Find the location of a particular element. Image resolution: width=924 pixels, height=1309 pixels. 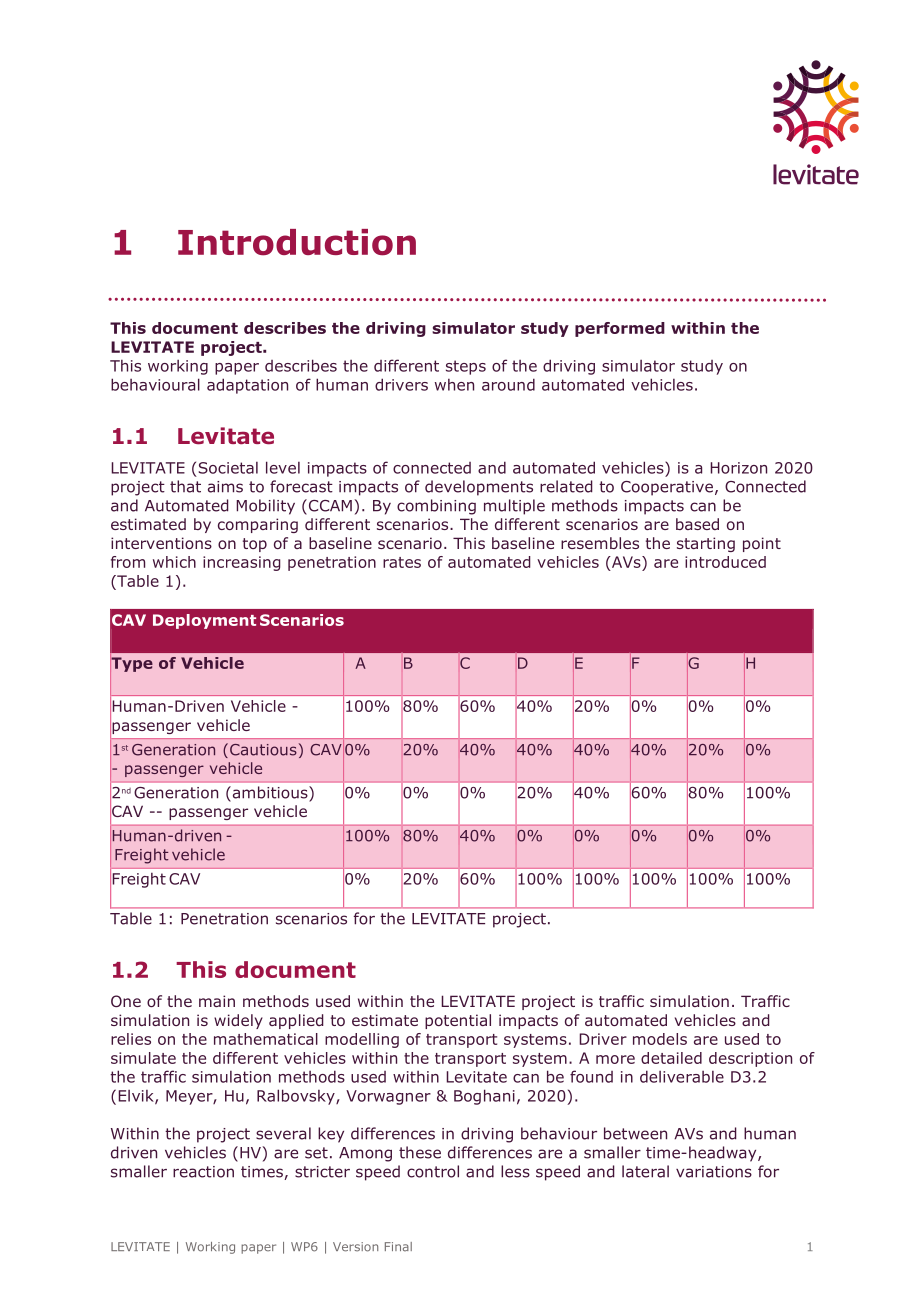

steps is located at coordinates (466, 367).
